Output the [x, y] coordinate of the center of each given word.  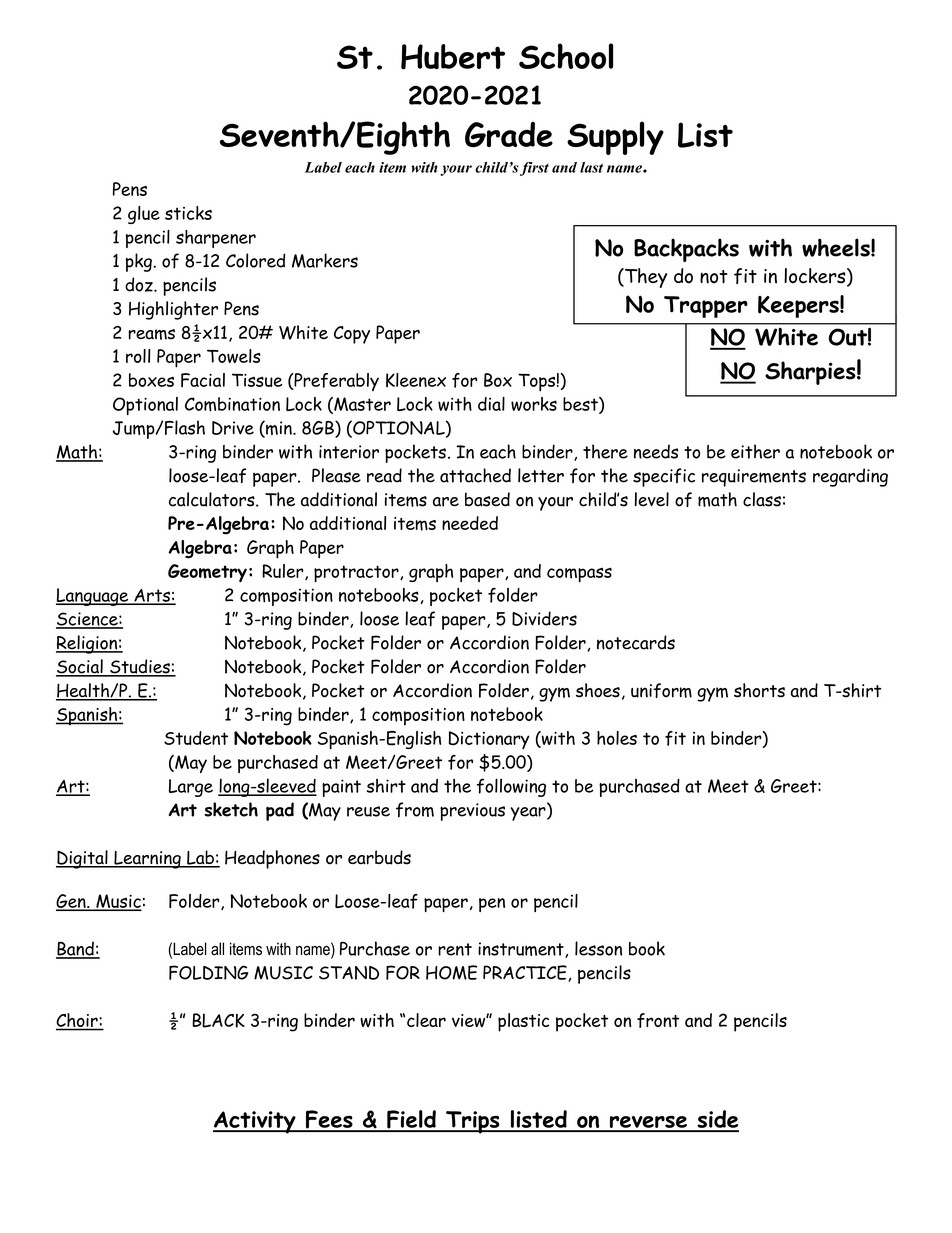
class [762, 499]
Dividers [544, 618]
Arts [152, 596]
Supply [615, 138]
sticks [188, 213]
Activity [255, 1122]
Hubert [453, 57]
